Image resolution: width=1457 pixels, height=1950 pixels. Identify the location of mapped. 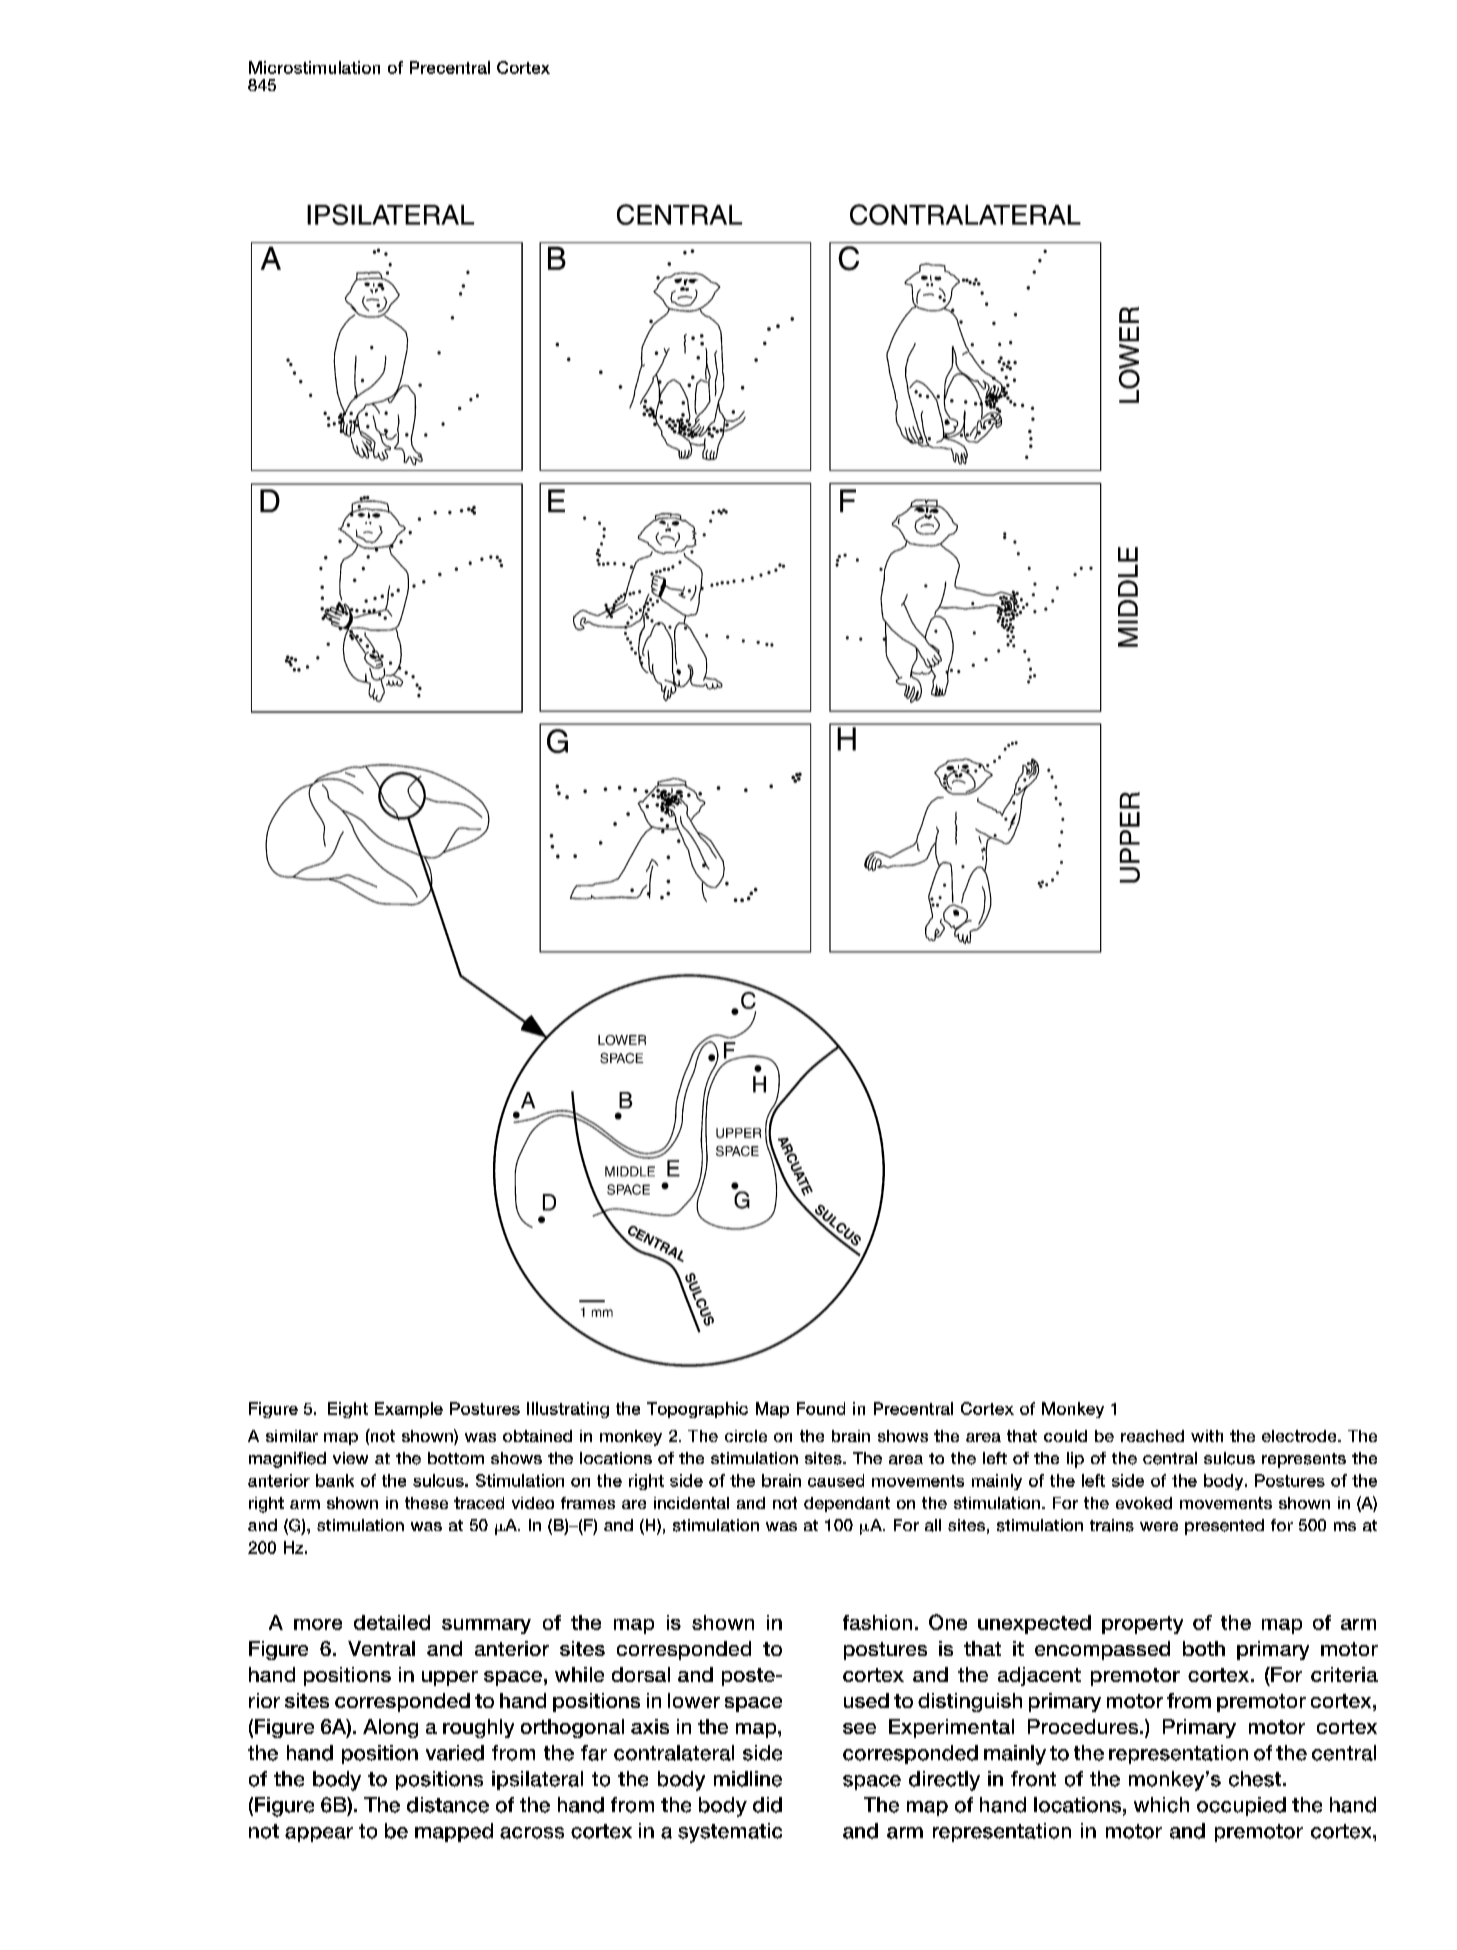
(454, 1832).
